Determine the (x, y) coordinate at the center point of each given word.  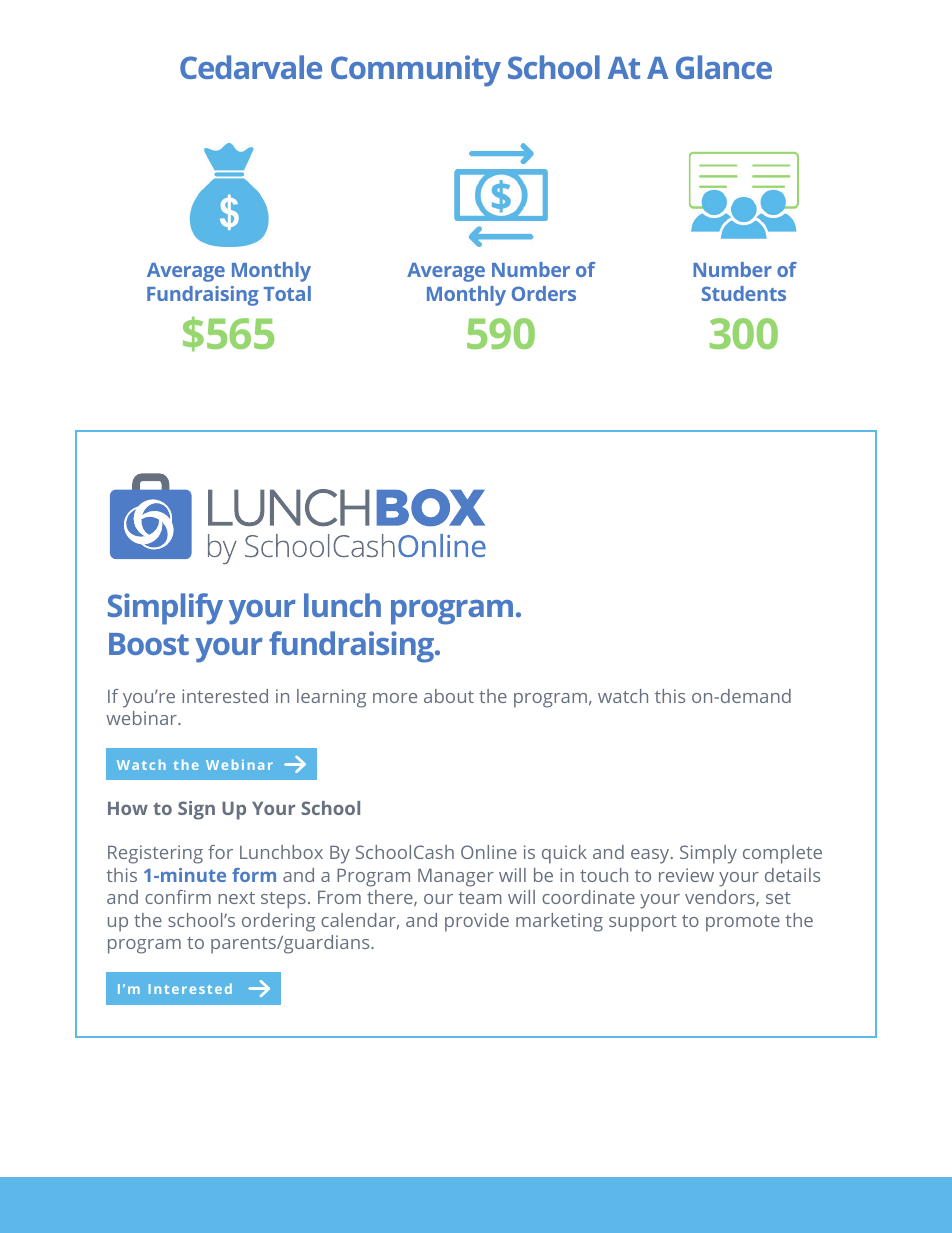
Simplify (165, 609)
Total (287, 293)
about (449, 696)
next (236, 898)
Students (744, 293)
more (395, 698)
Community (416, 71)
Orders (544, 293)
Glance (724, 67)
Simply (708, 854)
